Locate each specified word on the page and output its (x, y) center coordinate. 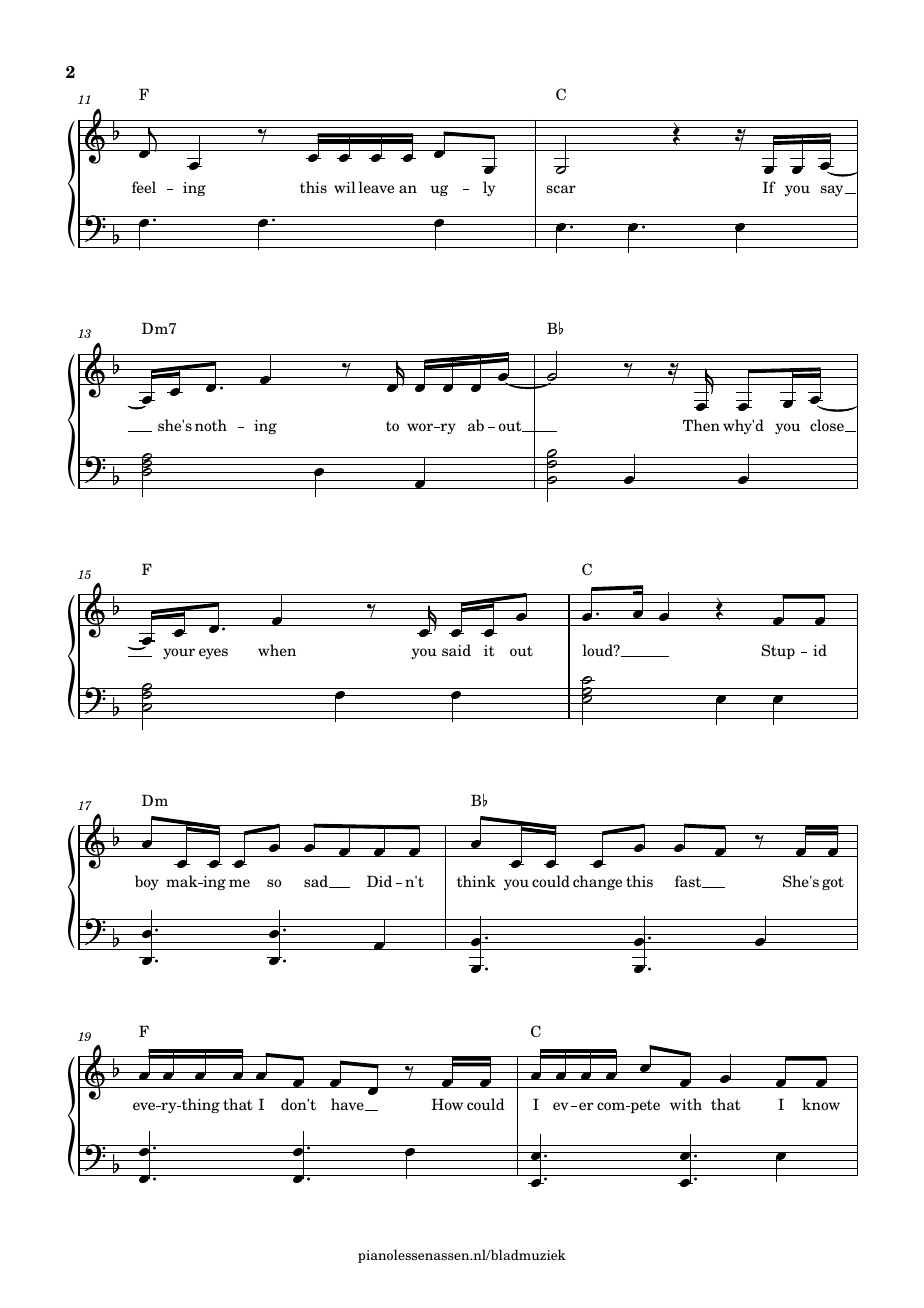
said (456, 650)
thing (199, 1105)
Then (701, 425)
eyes (213, 653)
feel (144, 187)
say (833, 190)
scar (561, 189)
